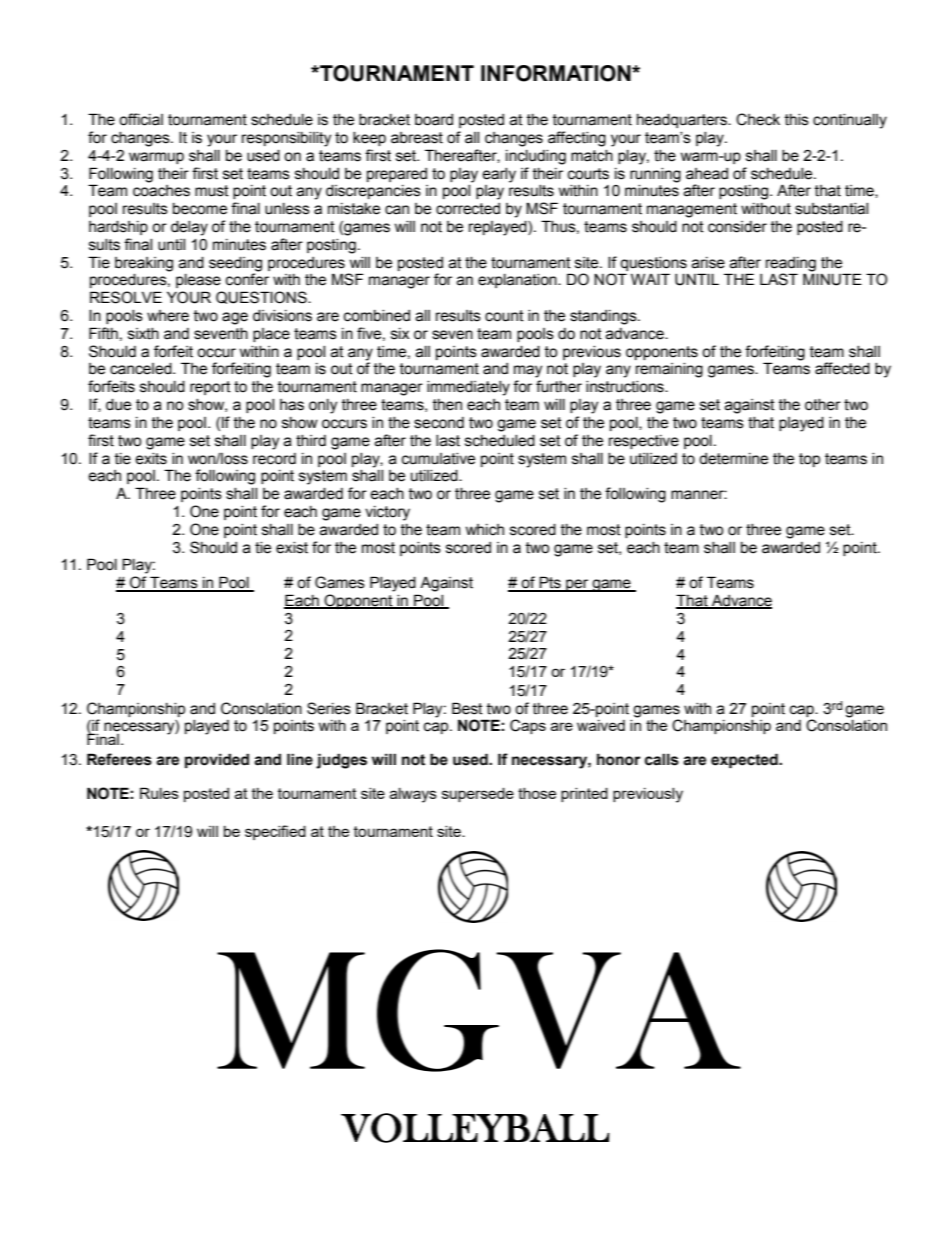  What do you see at coordinates (292, 548) in the screenshot?
I see `exist` at bounding box center [292, 548].
